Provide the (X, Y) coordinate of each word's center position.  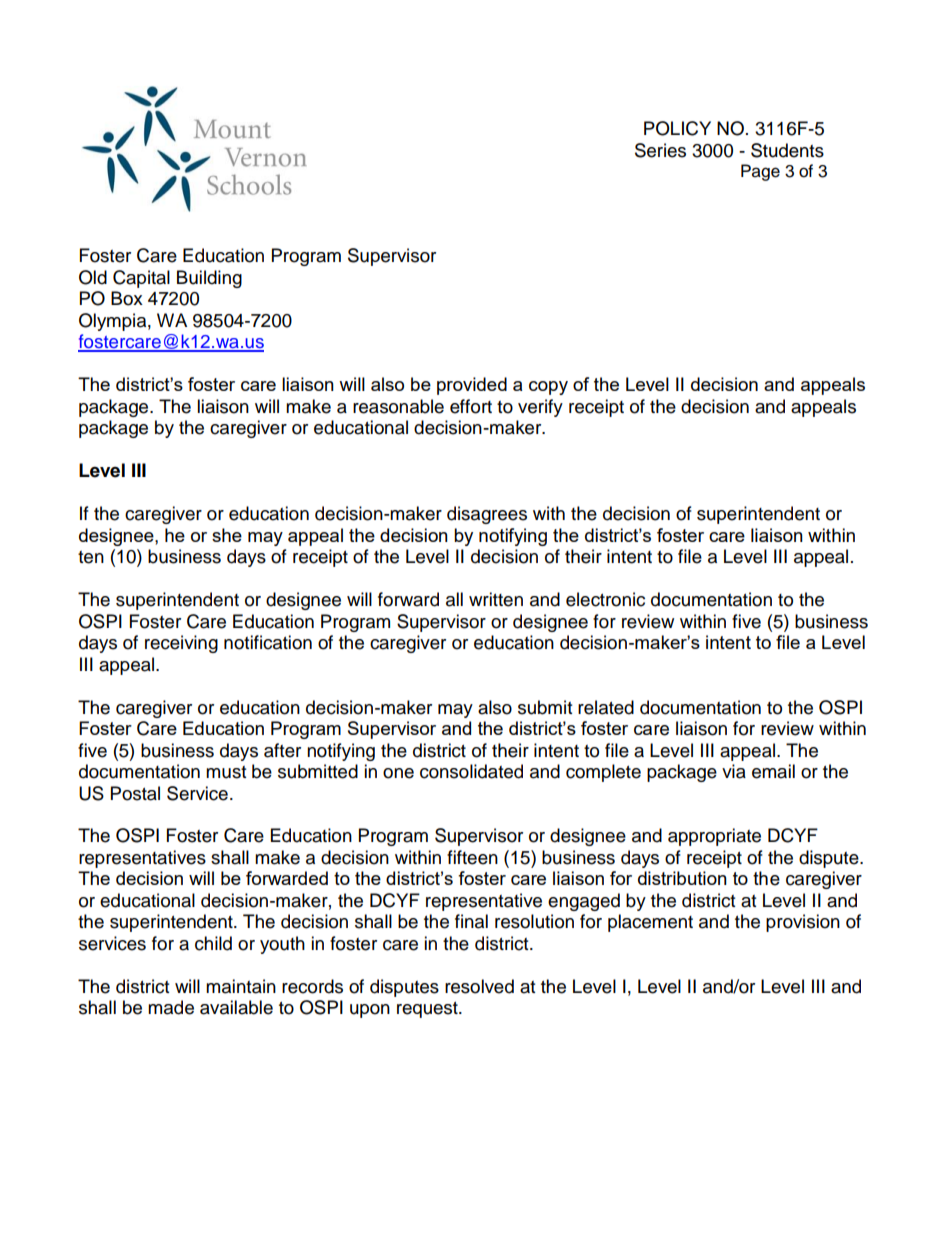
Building (209, 279)
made (171, 1007)
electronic (605, 599)
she (227, 535)
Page (760, 172)
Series (660, 150)
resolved (479, 986)
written (496, 599)
